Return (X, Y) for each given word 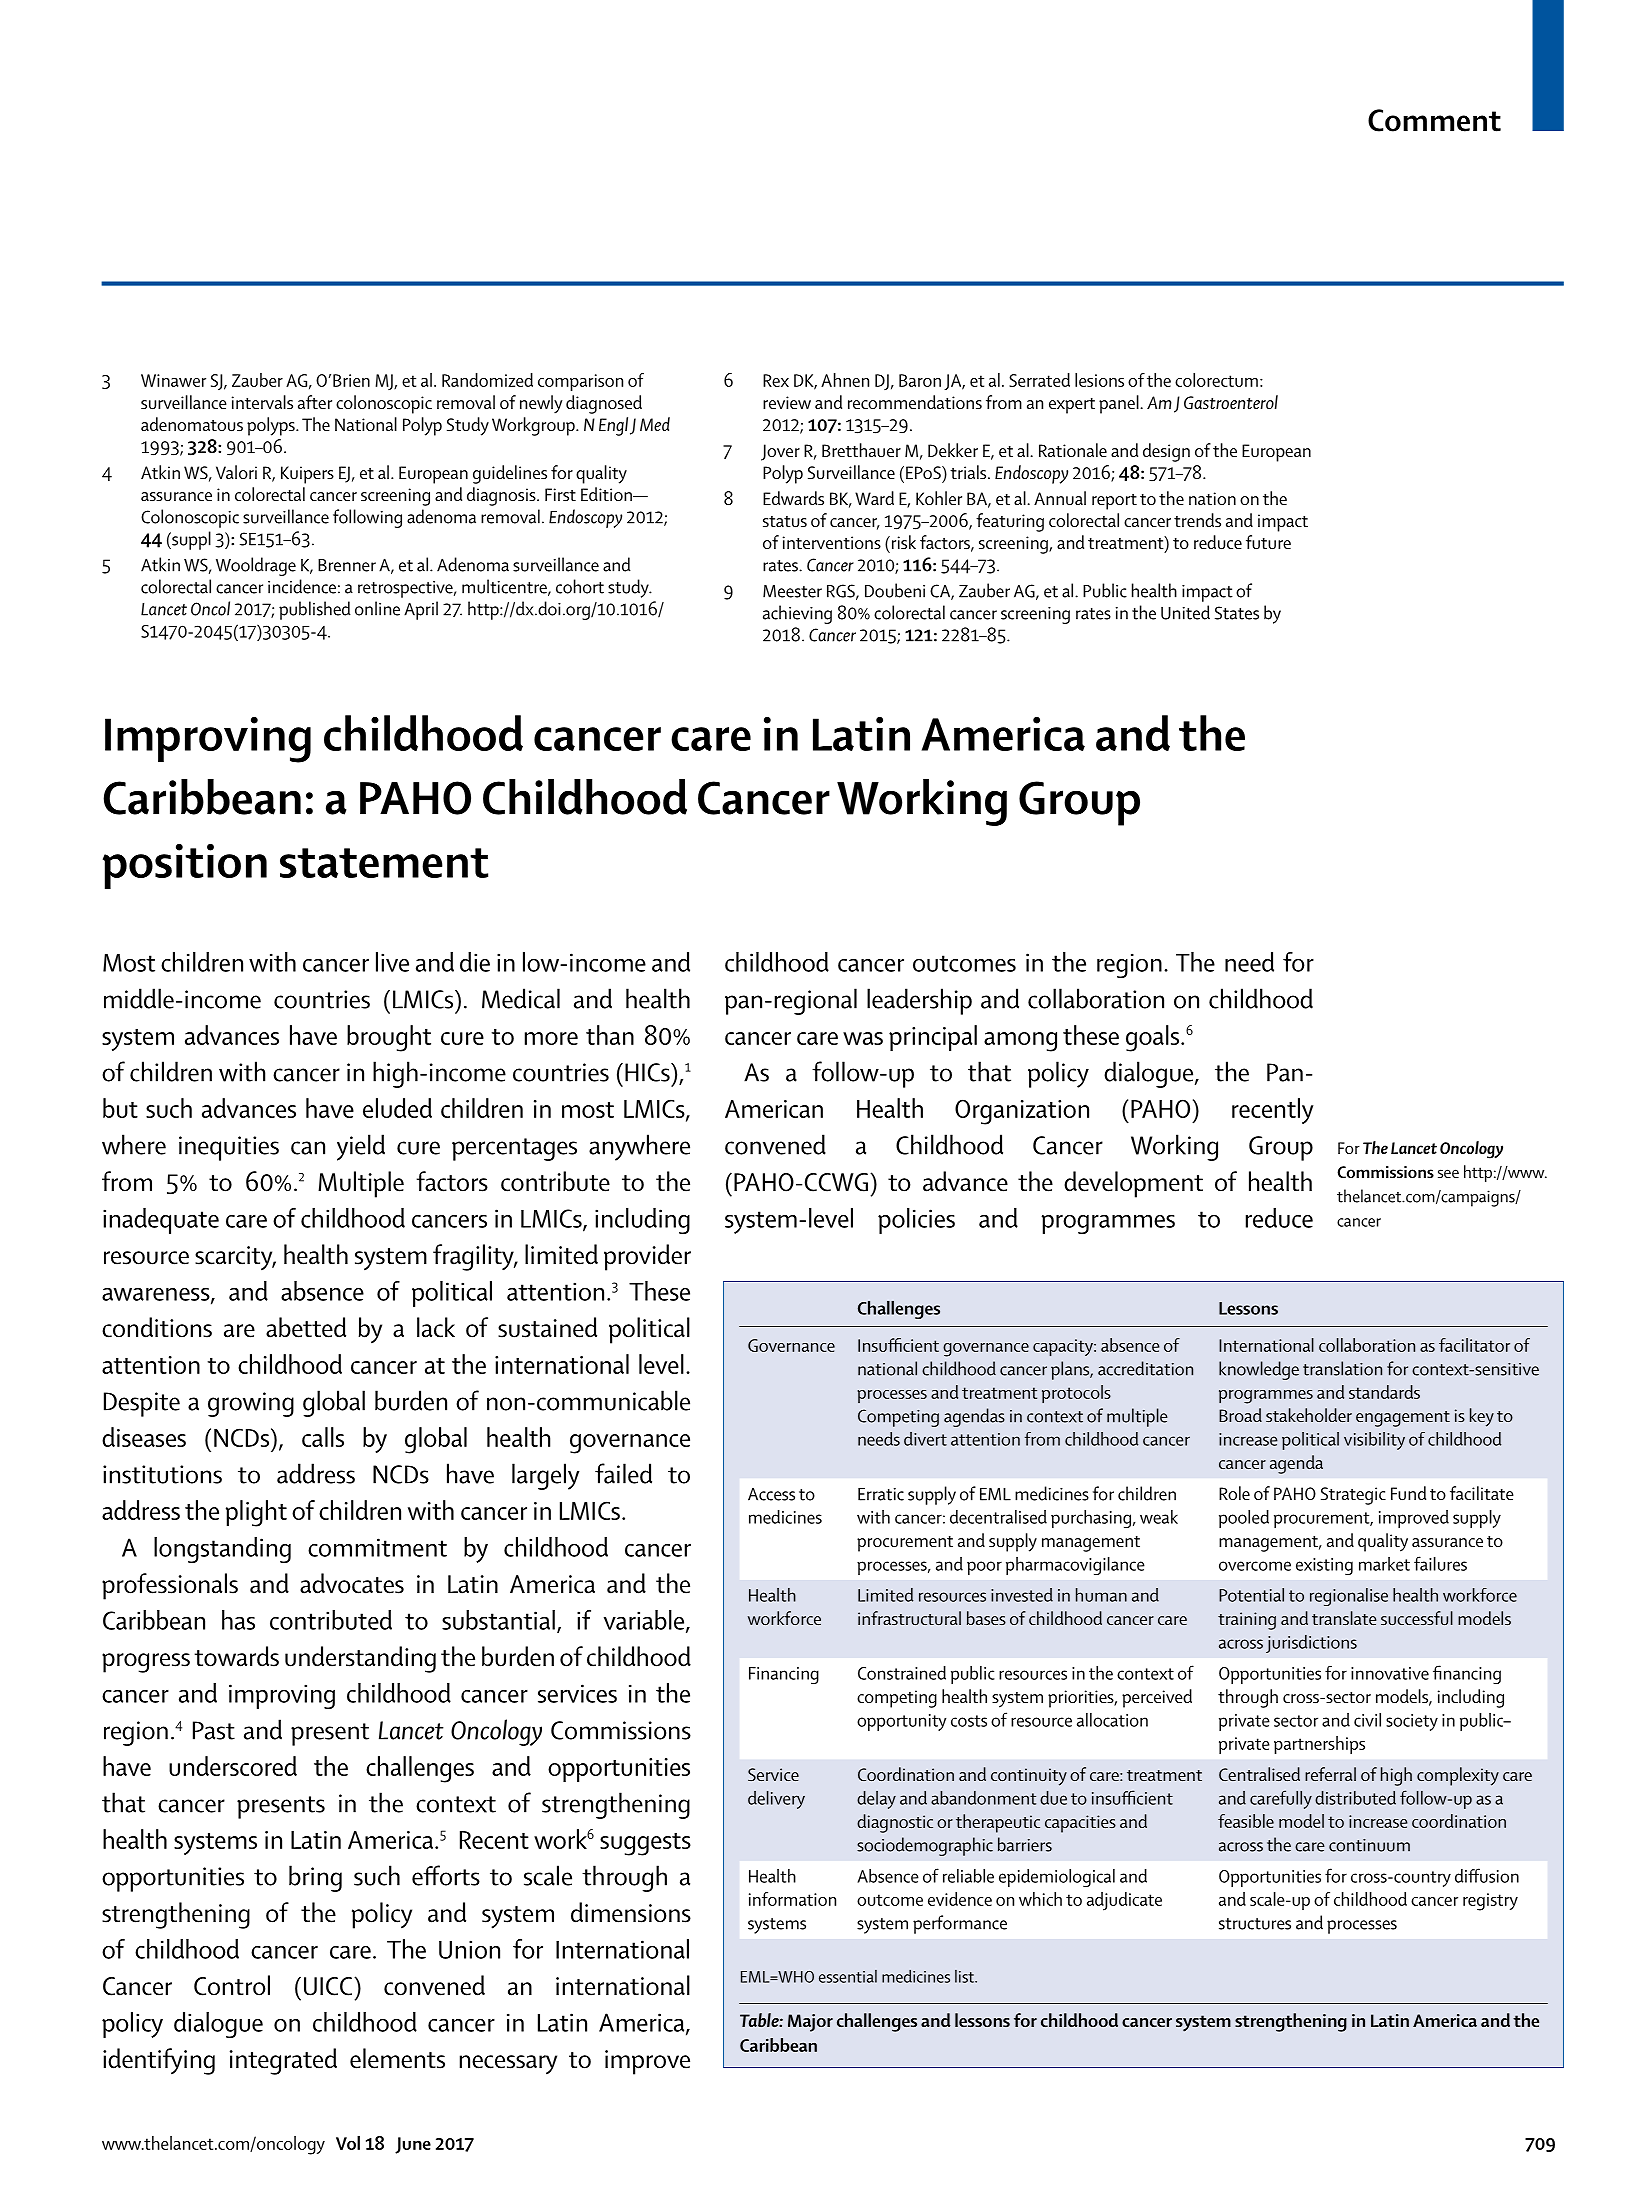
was (863, 1038)
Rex (776, 380)
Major (810, 2023)
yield (361, 1147)
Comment (1434, 120)
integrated (283, 2061)
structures (1255, 1924)
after (315, 402)
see (1448, 1173)
